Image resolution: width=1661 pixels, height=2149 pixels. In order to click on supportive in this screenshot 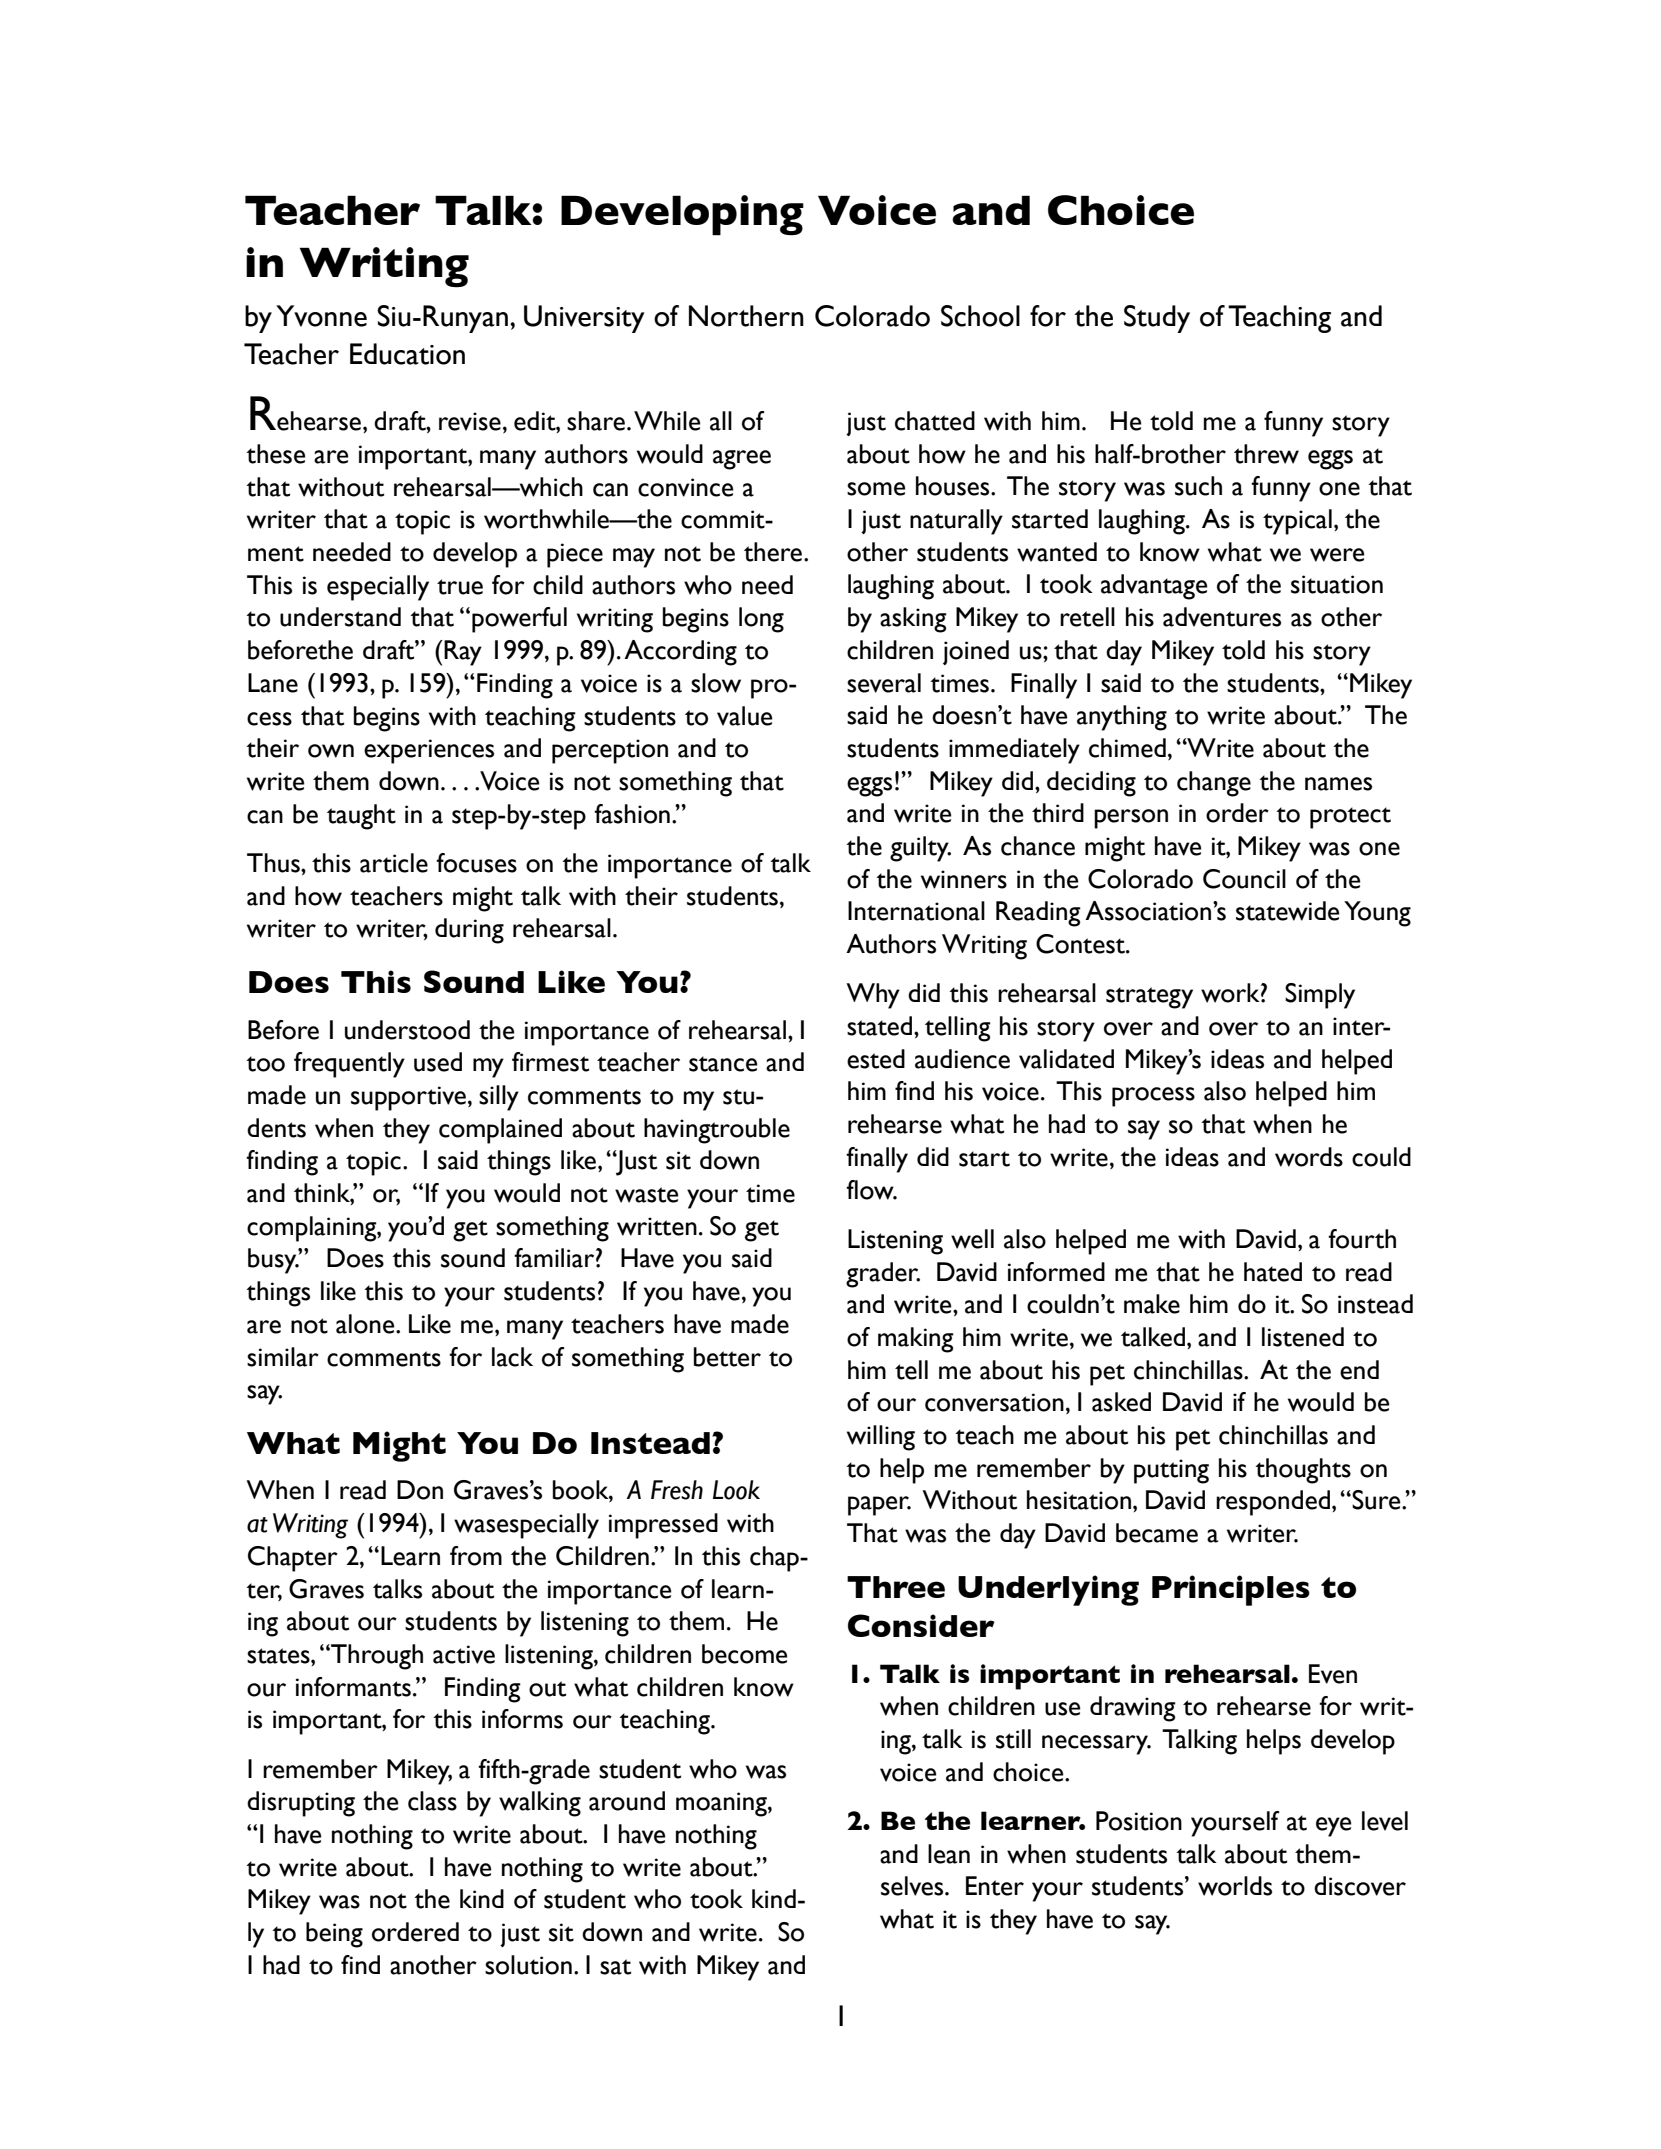, I will do `click(408, 1098)`.
